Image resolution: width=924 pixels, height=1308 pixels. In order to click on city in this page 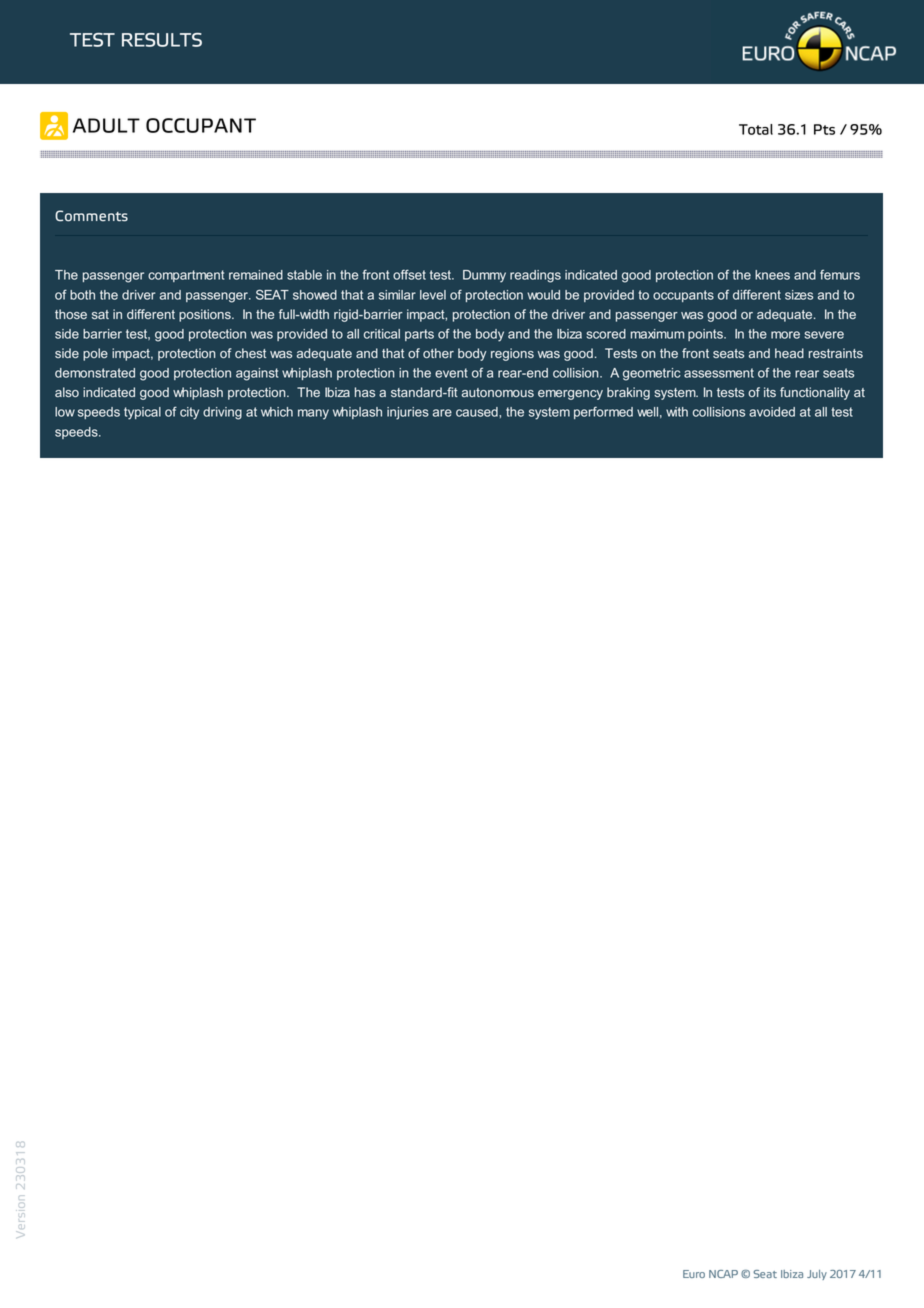, I will do `click(189, 413)`.
